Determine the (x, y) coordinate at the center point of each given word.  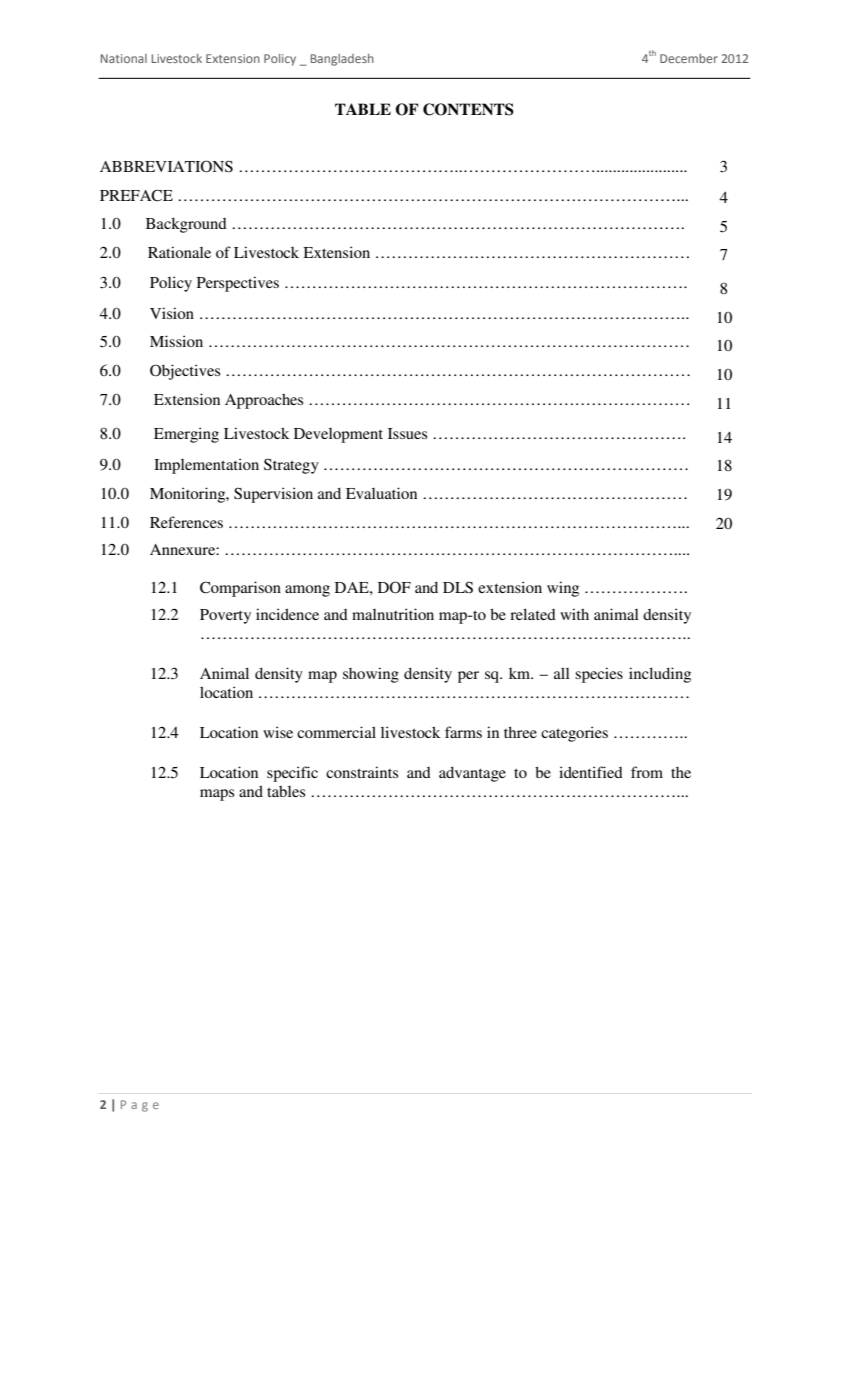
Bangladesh (342, 60)
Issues (407, 433)
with (574, 614)
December (689, 58)
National (124, 58)
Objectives (185, 372)
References (186, 522)
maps (217, 795)
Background (186, 225)
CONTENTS (468, 109)
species (599, 675)
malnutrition (393, 614)
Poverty (225, 616)
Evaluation (381, 493)
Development (338, 435)
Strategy (291, 466)
